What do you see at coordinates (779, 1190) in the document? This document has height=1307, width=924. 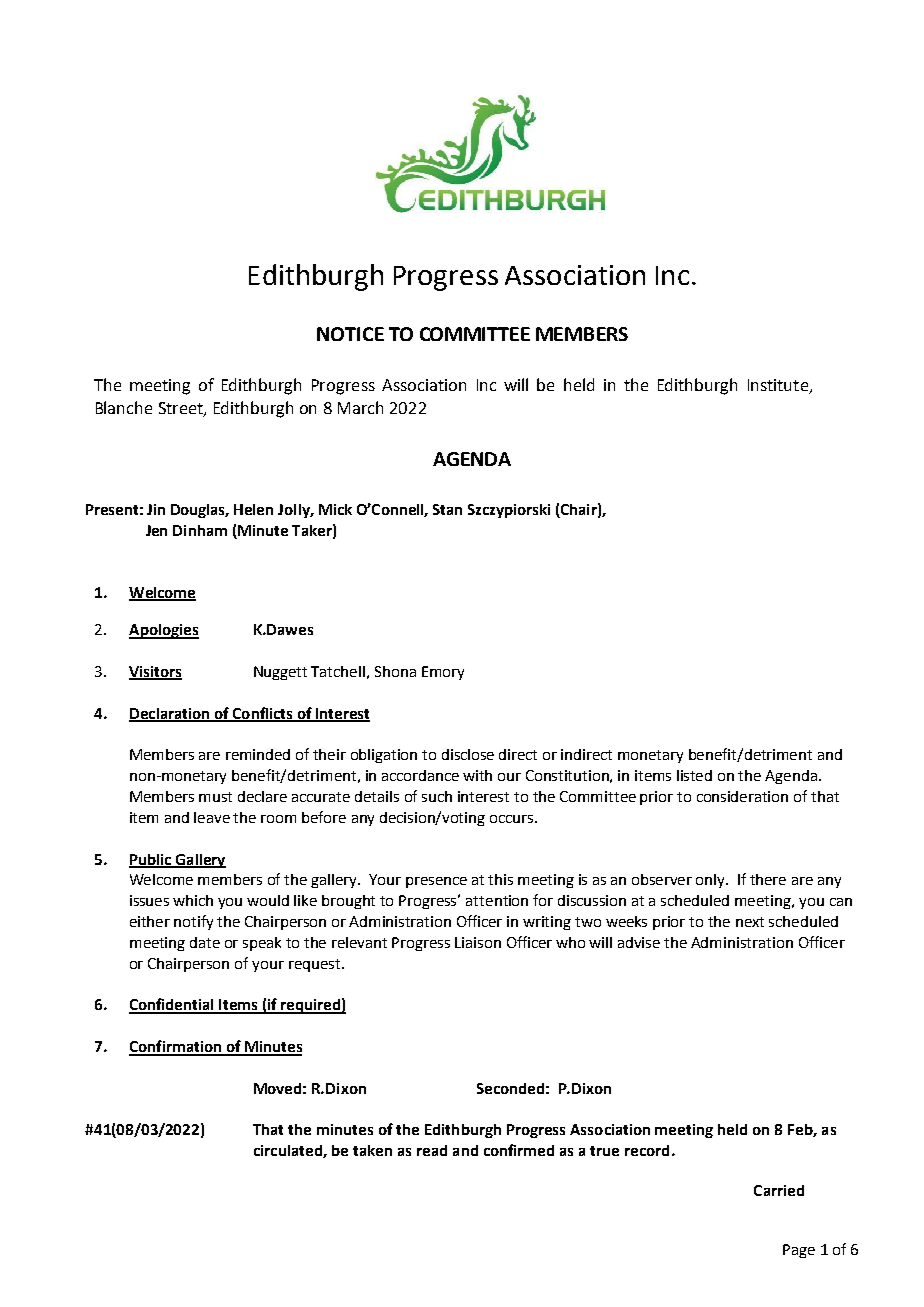 I see `Carried` at bounding box center [779, 1190].
